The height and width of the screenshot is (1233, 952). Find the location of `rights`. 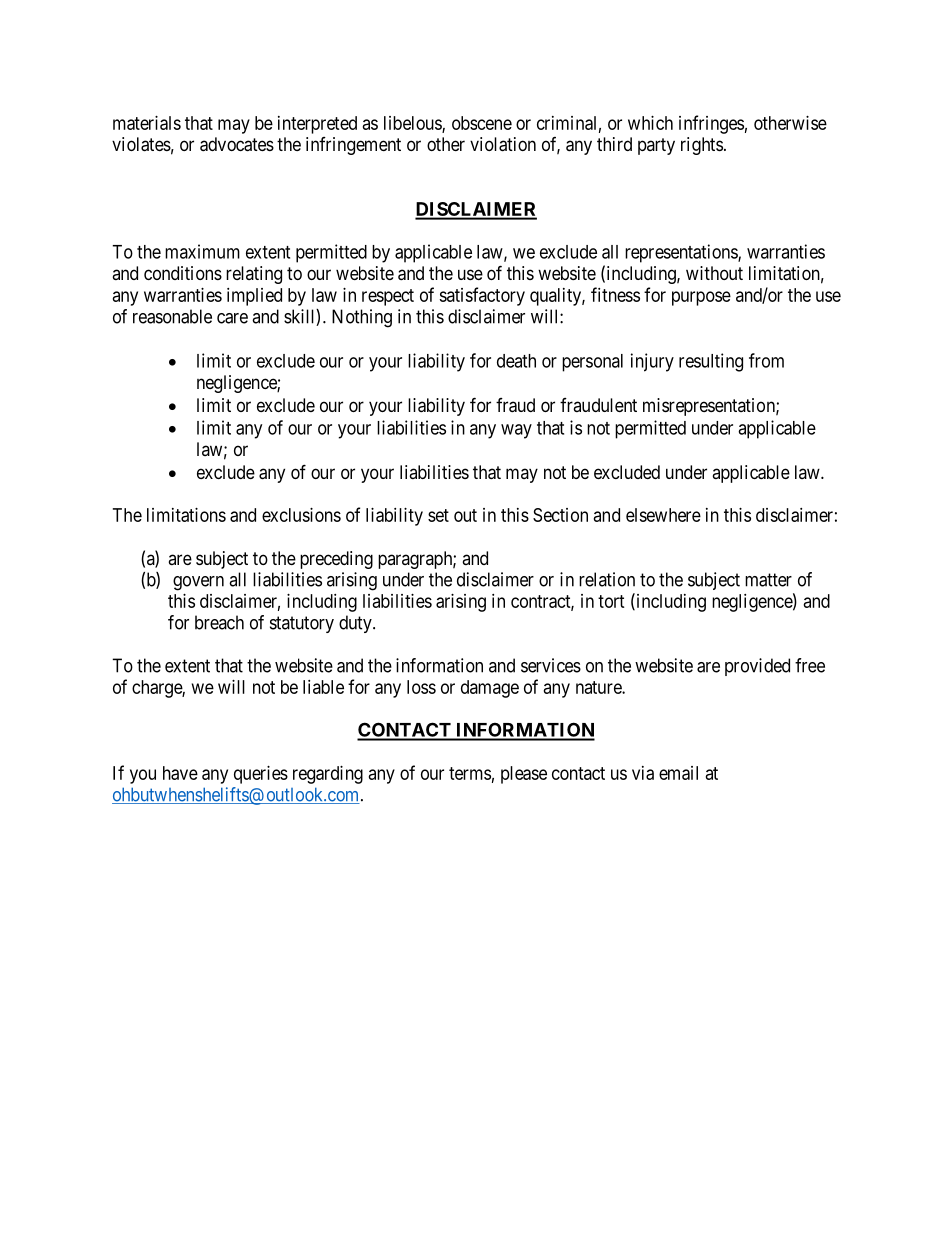

rights is located at coordinates (702, 146).
